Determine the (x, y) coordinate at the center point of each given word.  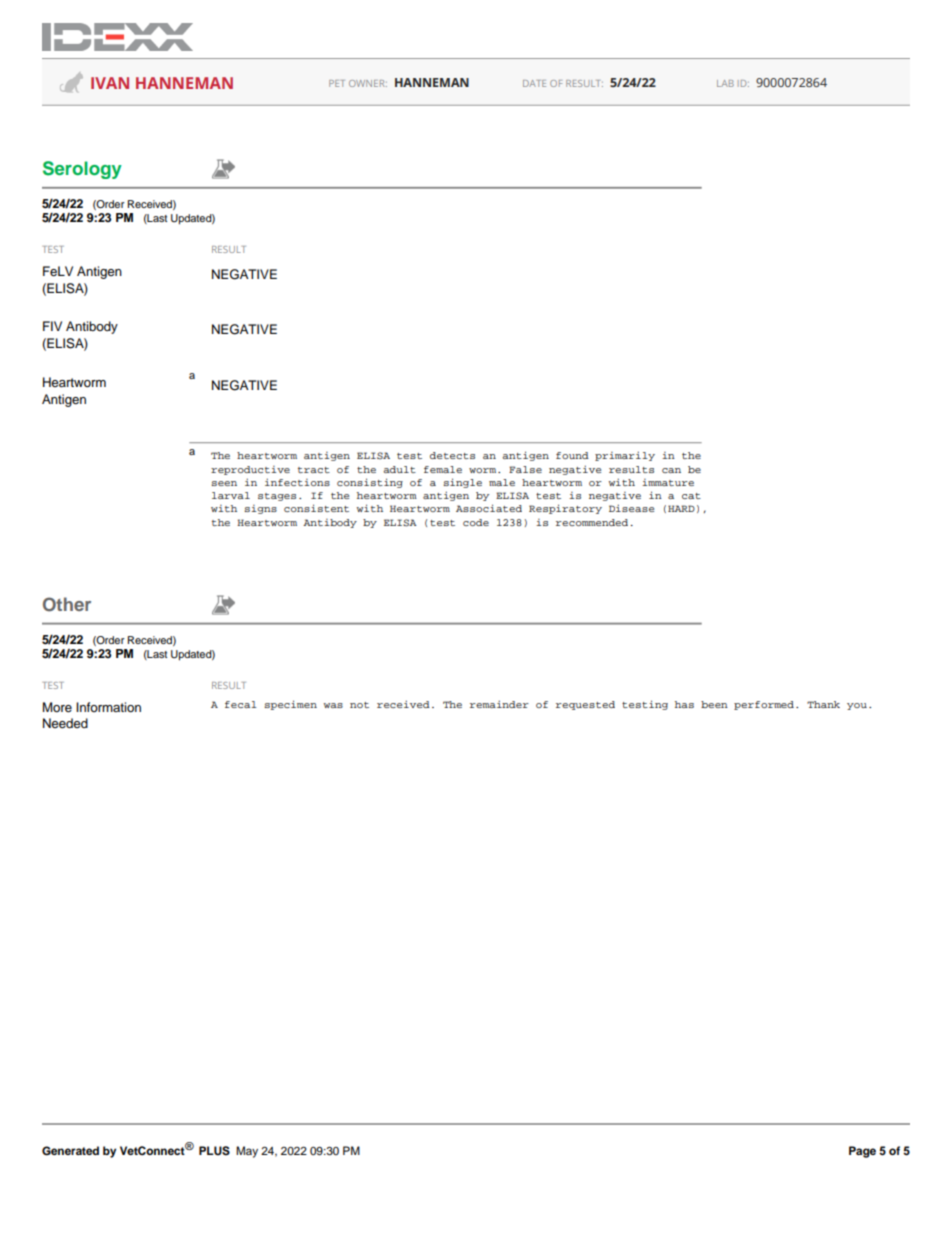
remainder (499, 704)
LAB (725, 83)
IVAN (110, 83)
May (247, 1152)
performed (764, 705)
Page (862, 1152)
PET (337, 83)
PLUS (214, 1151)
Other (67, 604)
